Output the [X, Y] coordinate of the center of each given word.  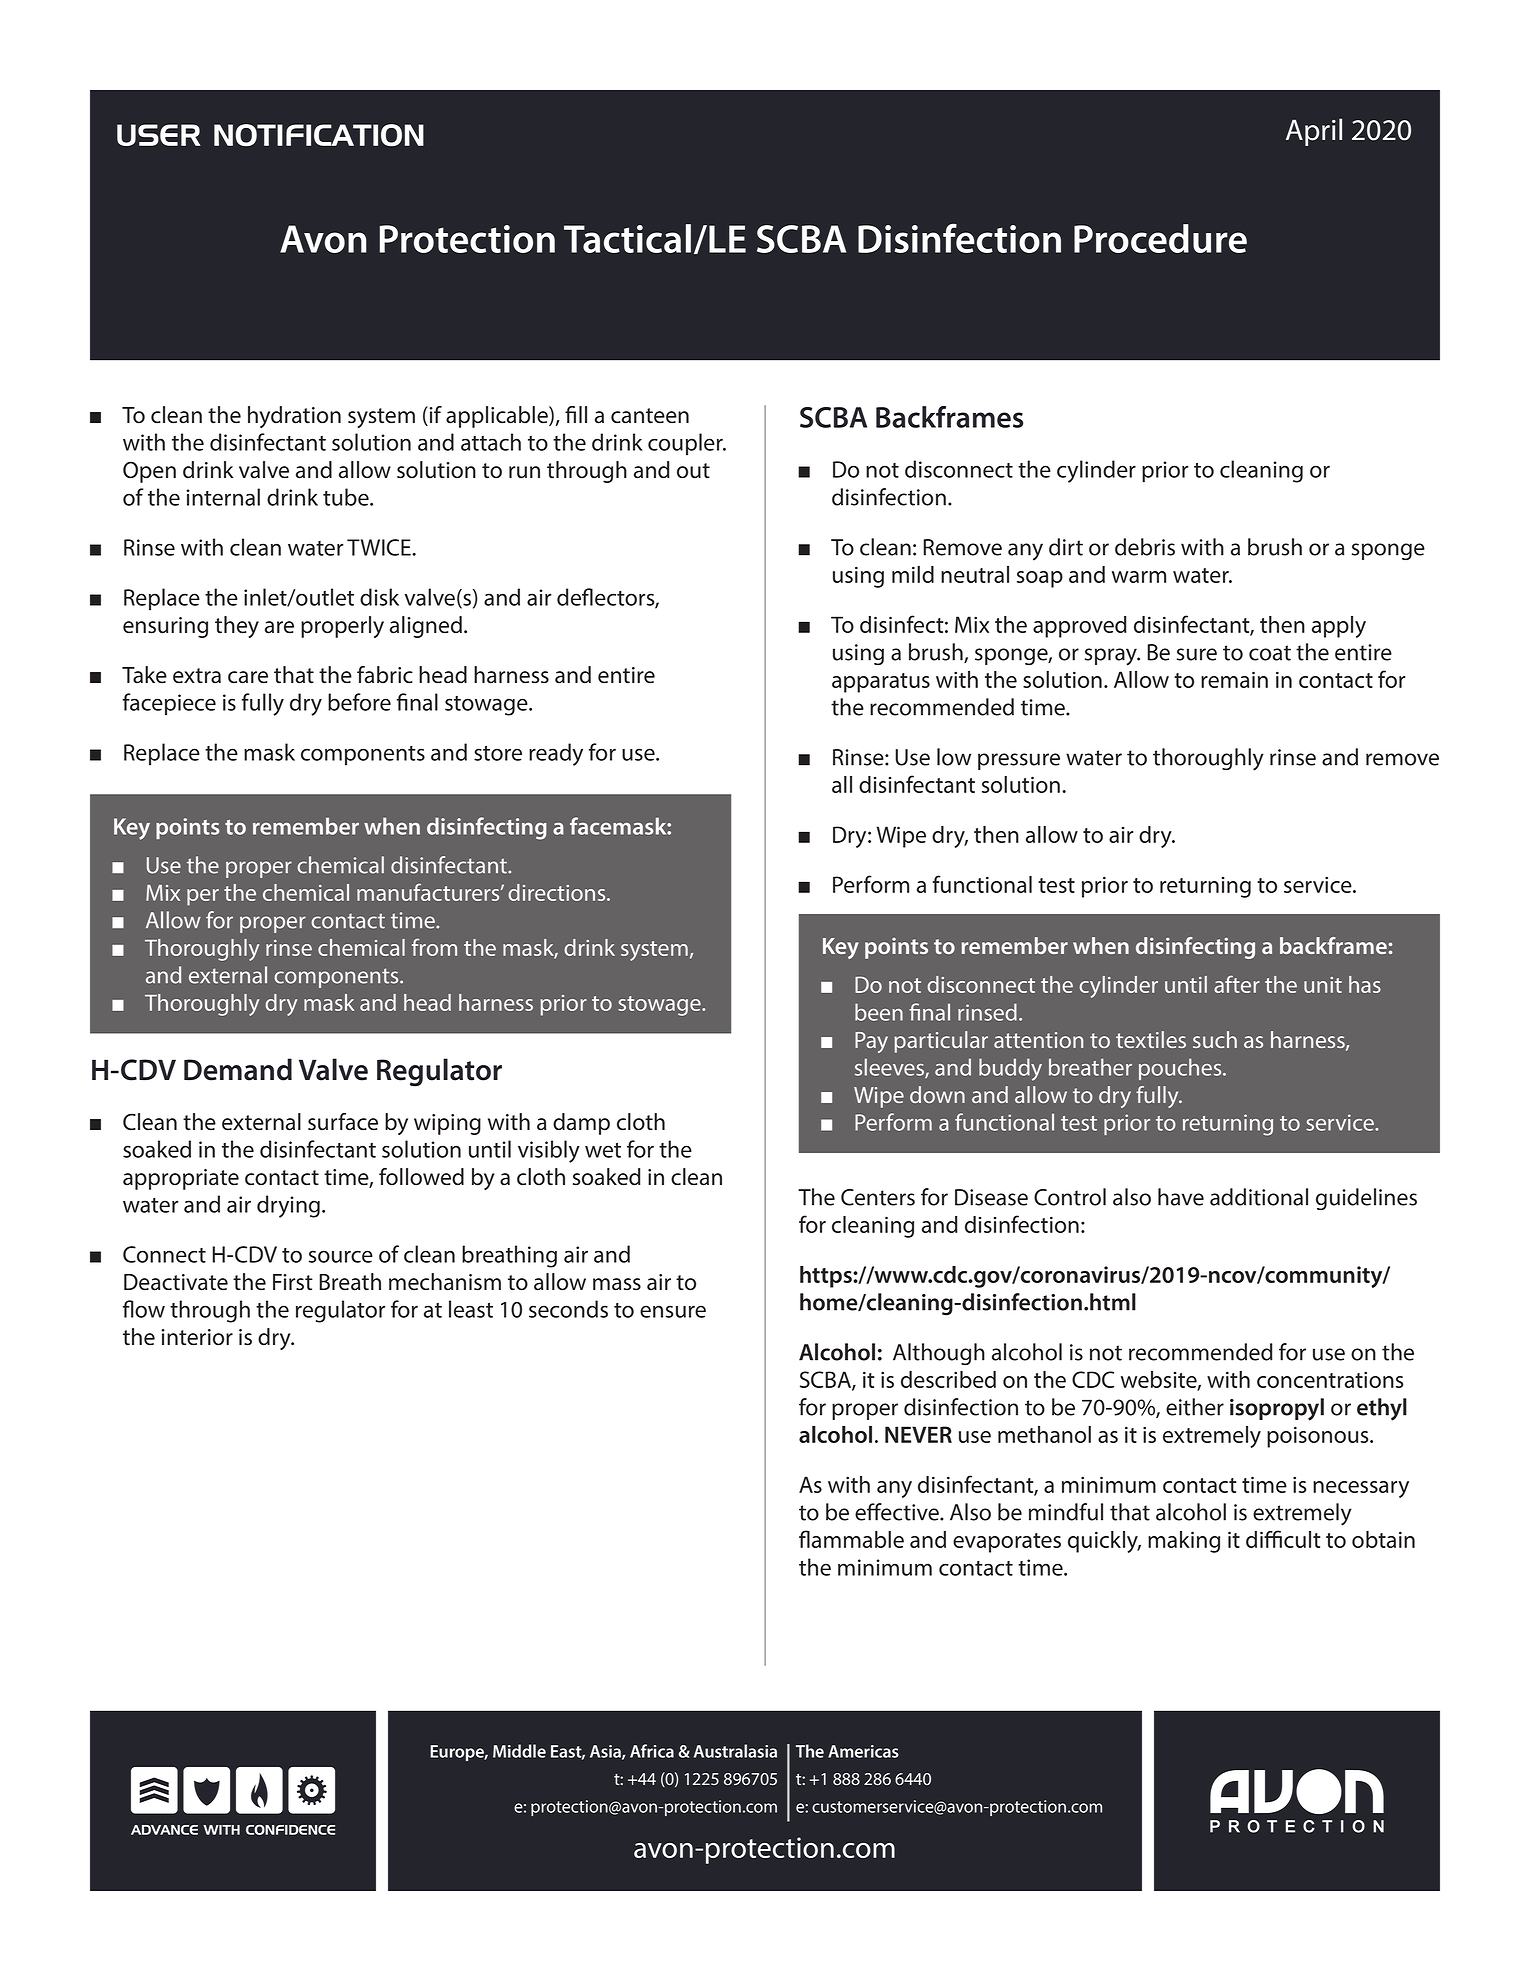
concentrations [1330, 1379]
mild [913, 574]
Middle [519, 1751]
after [1237, 984]
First [293, 1282]
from [434, 947]
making [1184, 1542]
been [879, 1012]
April [1314, 132]
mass [617, 1284]
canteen [650, 416]
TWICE [380, 547]
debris [1145, 547]
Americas [863, 1751]
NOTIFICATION [319, 135]
